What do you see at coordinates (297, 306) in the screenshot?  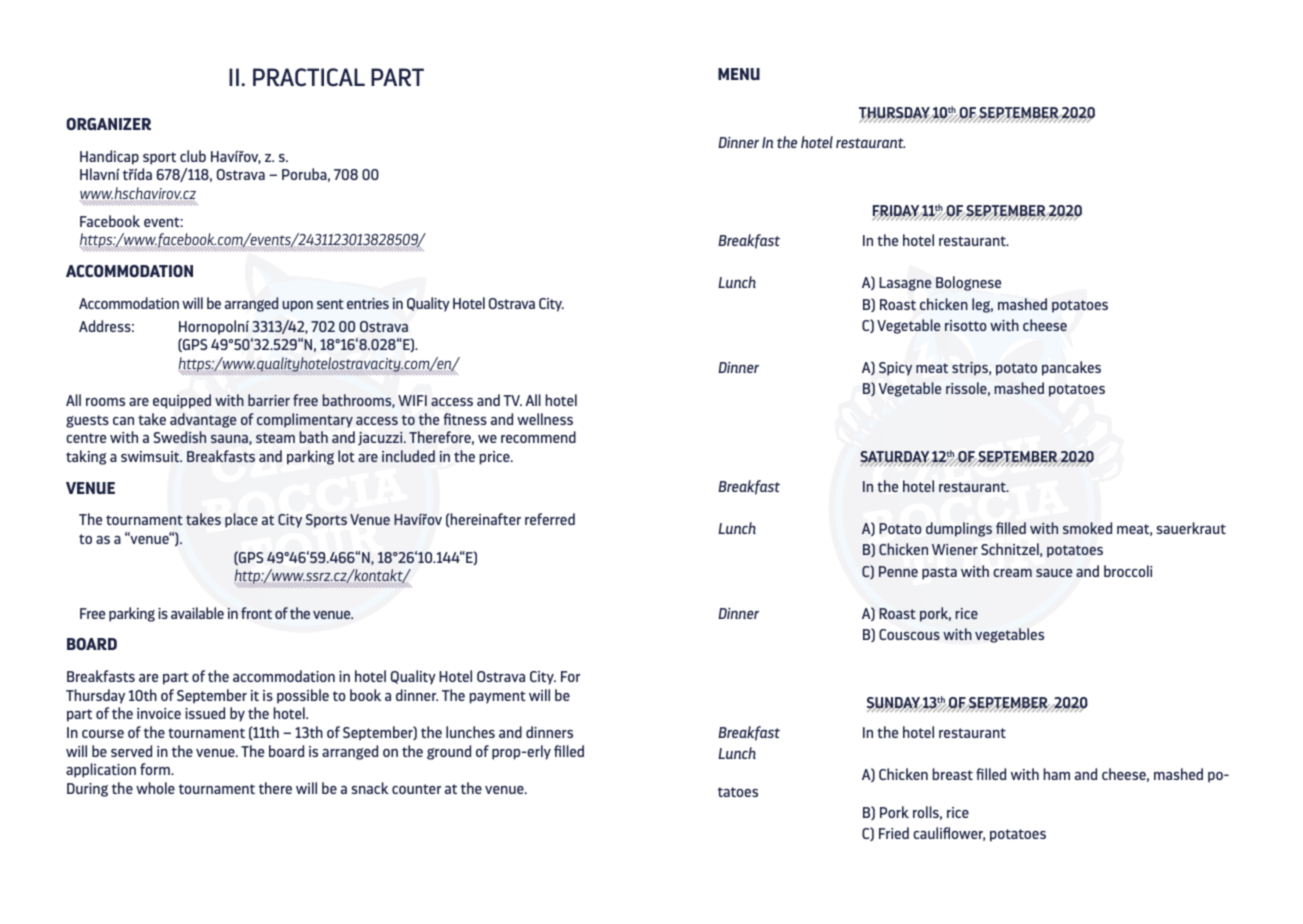 I see `upon` at bounding box center [297, 306].
